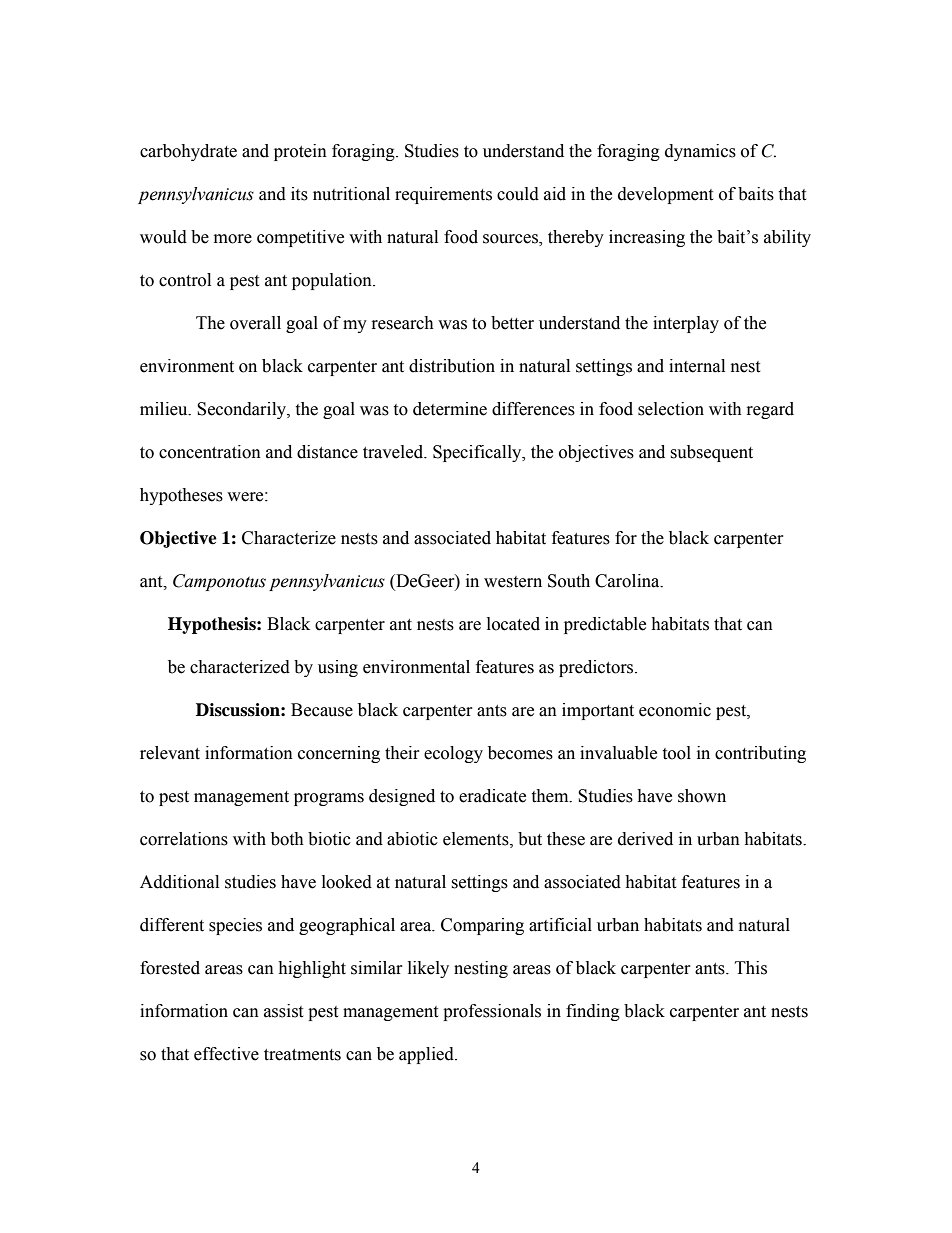 This image has height=1233, width=952. What do you see at coordinates (697, 366) in the image?
I see `internal` at bounding box center [697, 366].
